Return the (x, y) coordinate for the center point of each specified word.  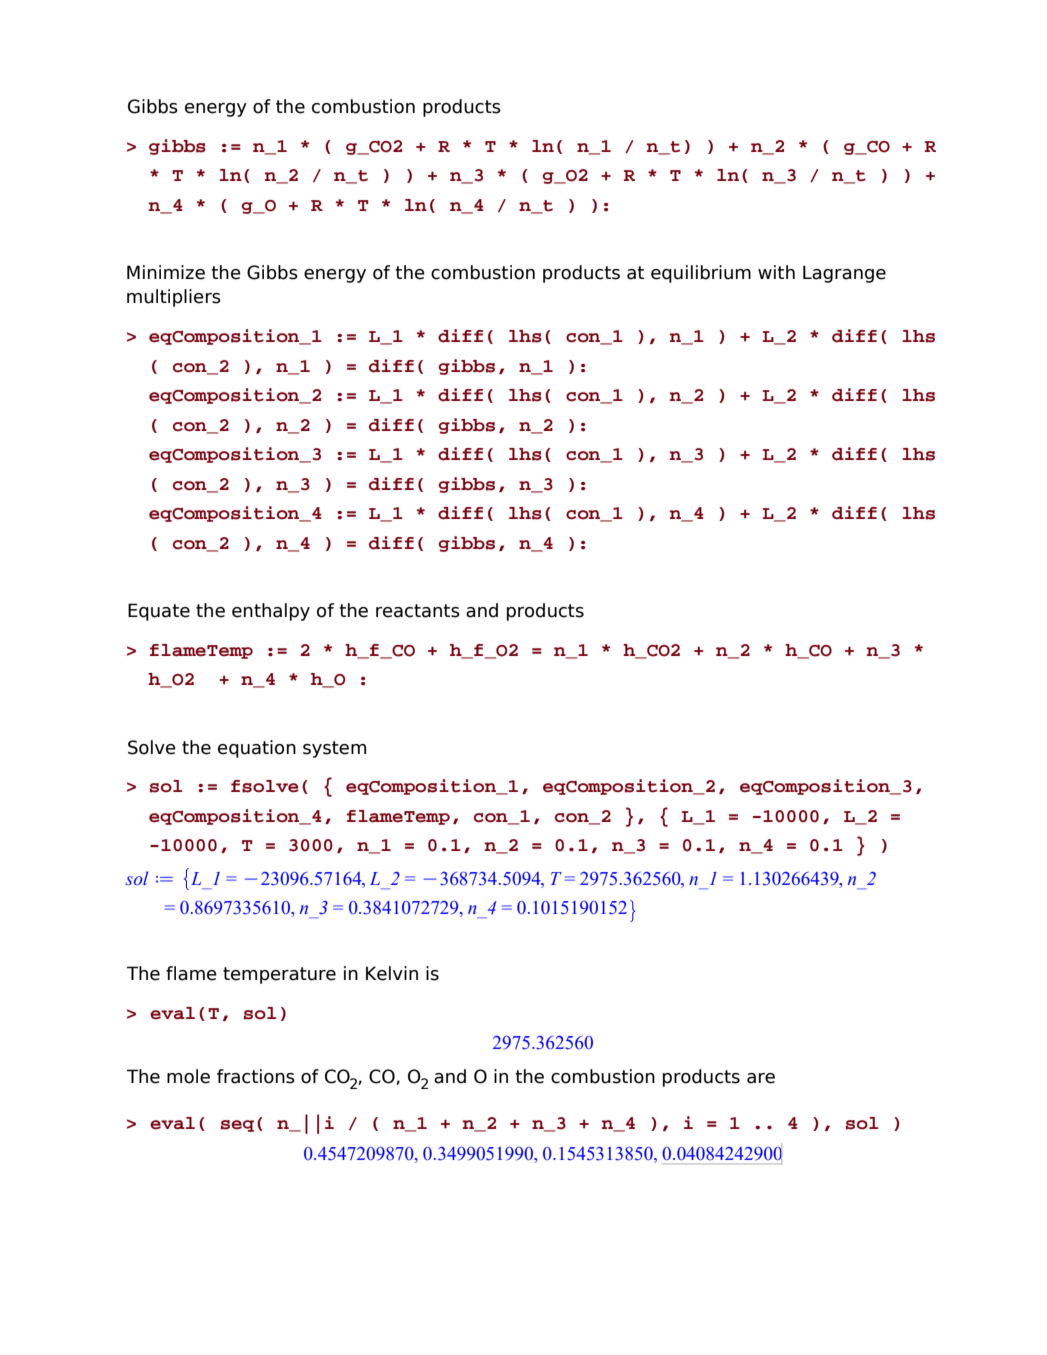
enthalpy (271, 612)
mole (188, 1076)
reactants (418, 611)
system (334, 749)
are (761, 1078)
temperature (279, 975)
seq (237, 1126)
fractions (256, 1076)
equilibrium (701, 274)
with (776, 272)
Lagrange (844, 274)
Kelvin (392, 973)
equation (257, 749)
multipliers (174, 298)
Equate (159, 612)
